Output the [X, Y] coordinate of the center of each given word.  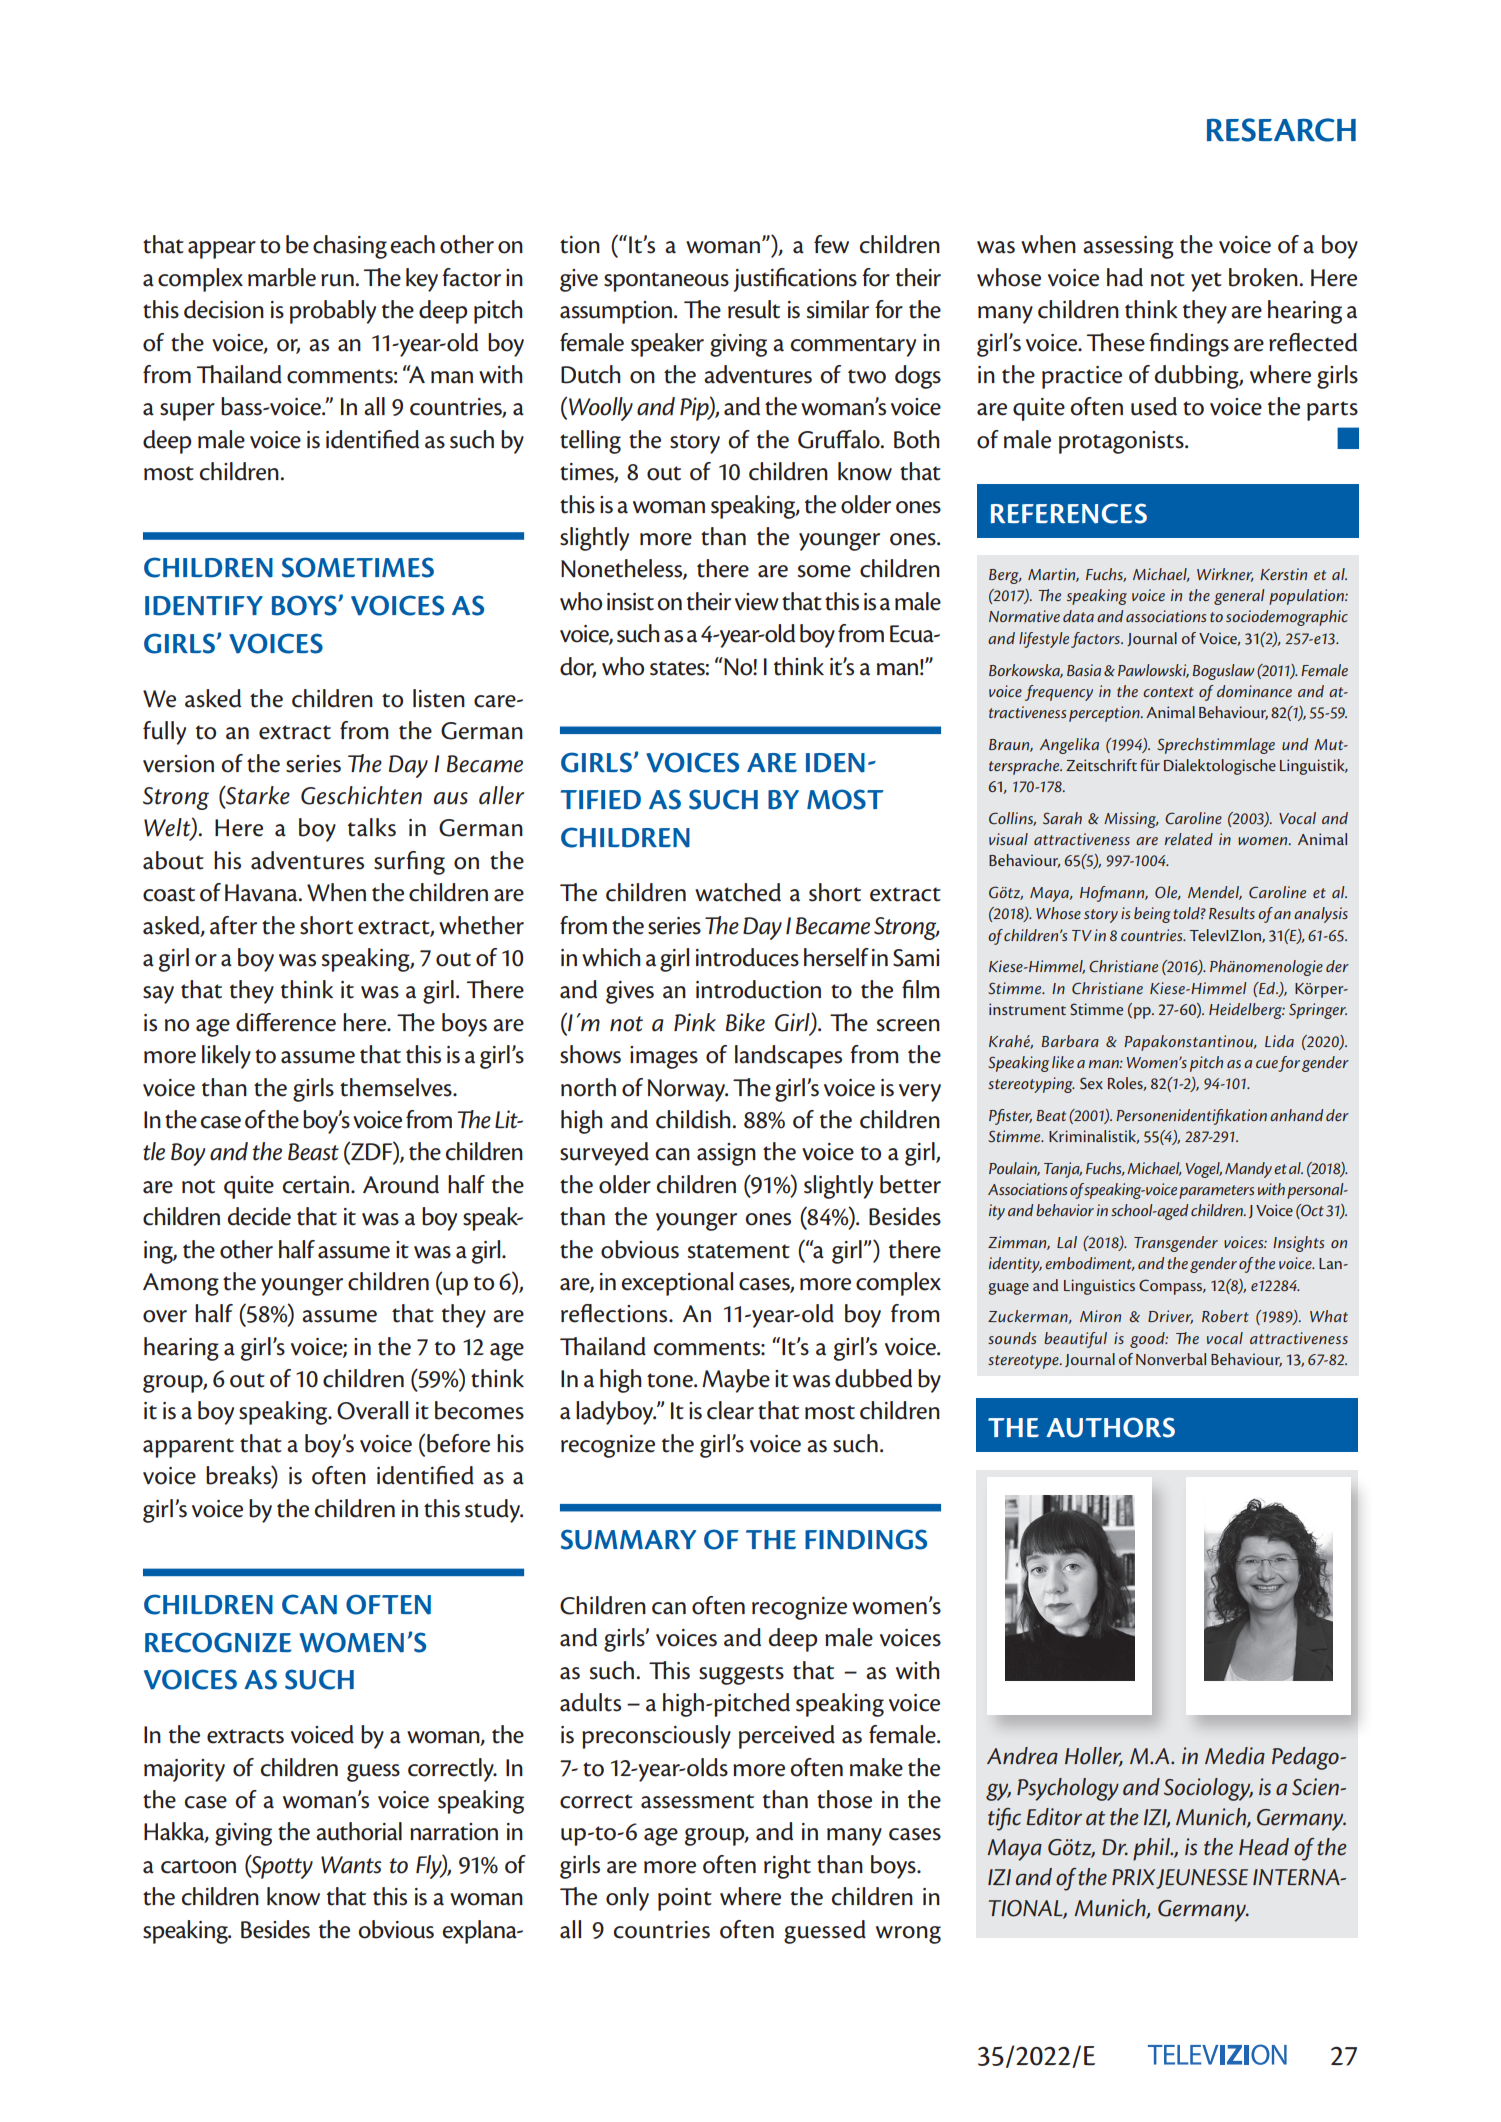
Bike [745, 1022]
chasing [350, 247]
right [787, 1867]
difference [286, 1022]
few [831, 244]
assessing [1128, 247]
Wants [351, 1865]
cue [1267, 1064]
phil [1152, 1849]
